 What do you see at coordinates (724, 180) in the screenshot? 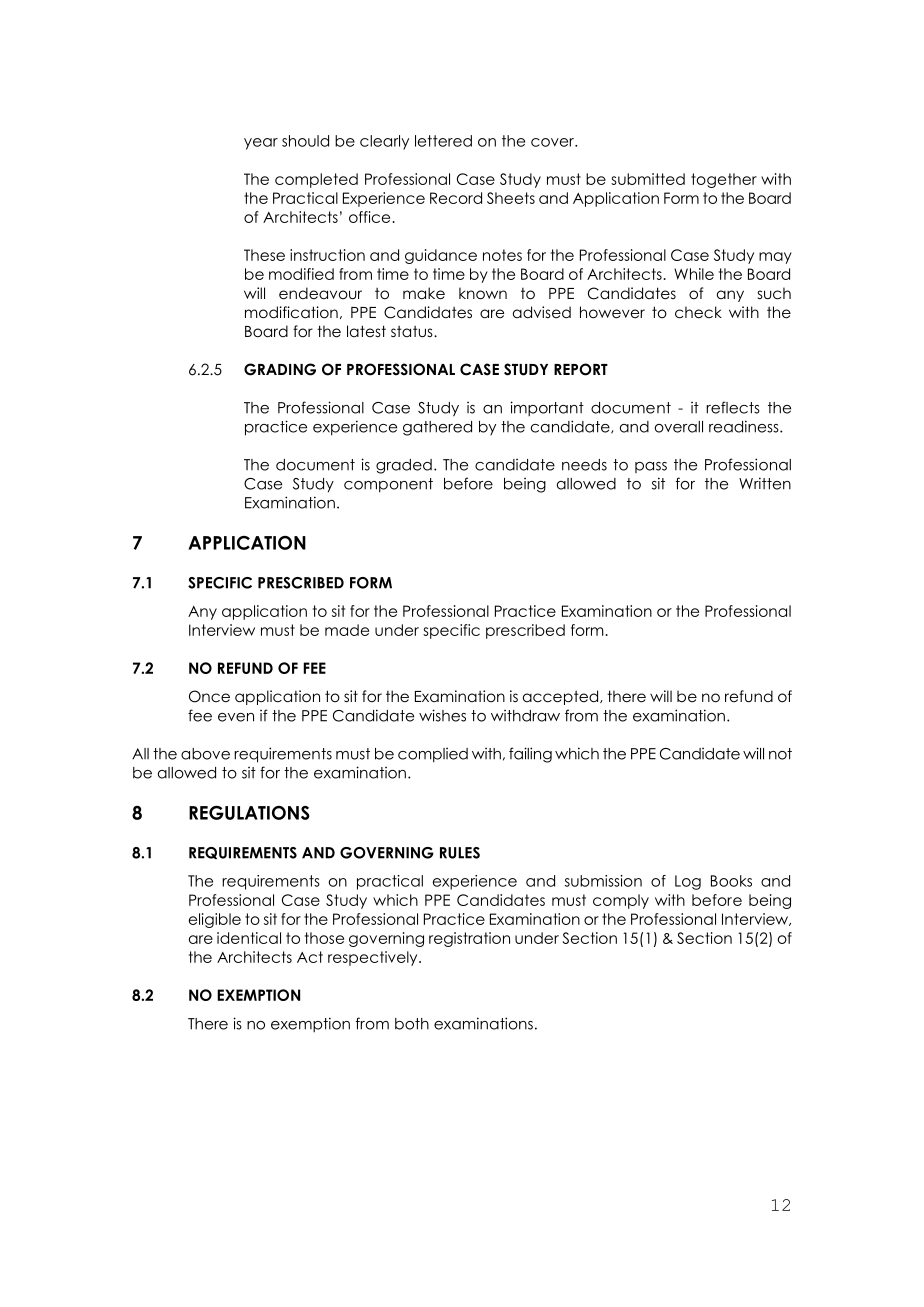
I see `together` at bounding box center [724, 180].
